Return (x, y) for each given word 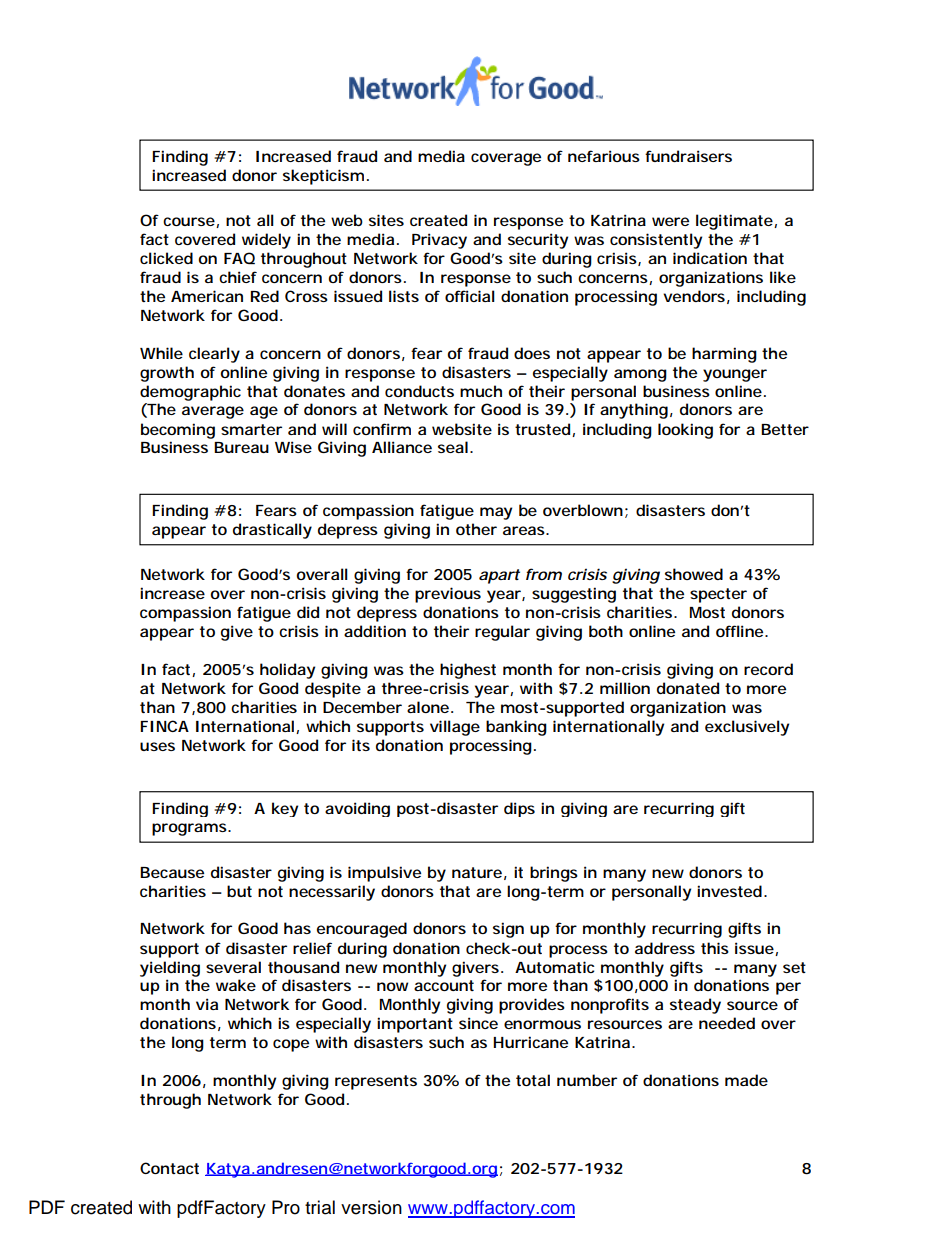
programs (190, 829)
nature (477, 872)
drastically (272, 531)
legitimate (735, 222)
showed (694, 574)
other (476, 529)
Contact (169, 1168)
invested (729, 891)
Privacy (439, 241)
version (371, 1207)
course (189, 221)
